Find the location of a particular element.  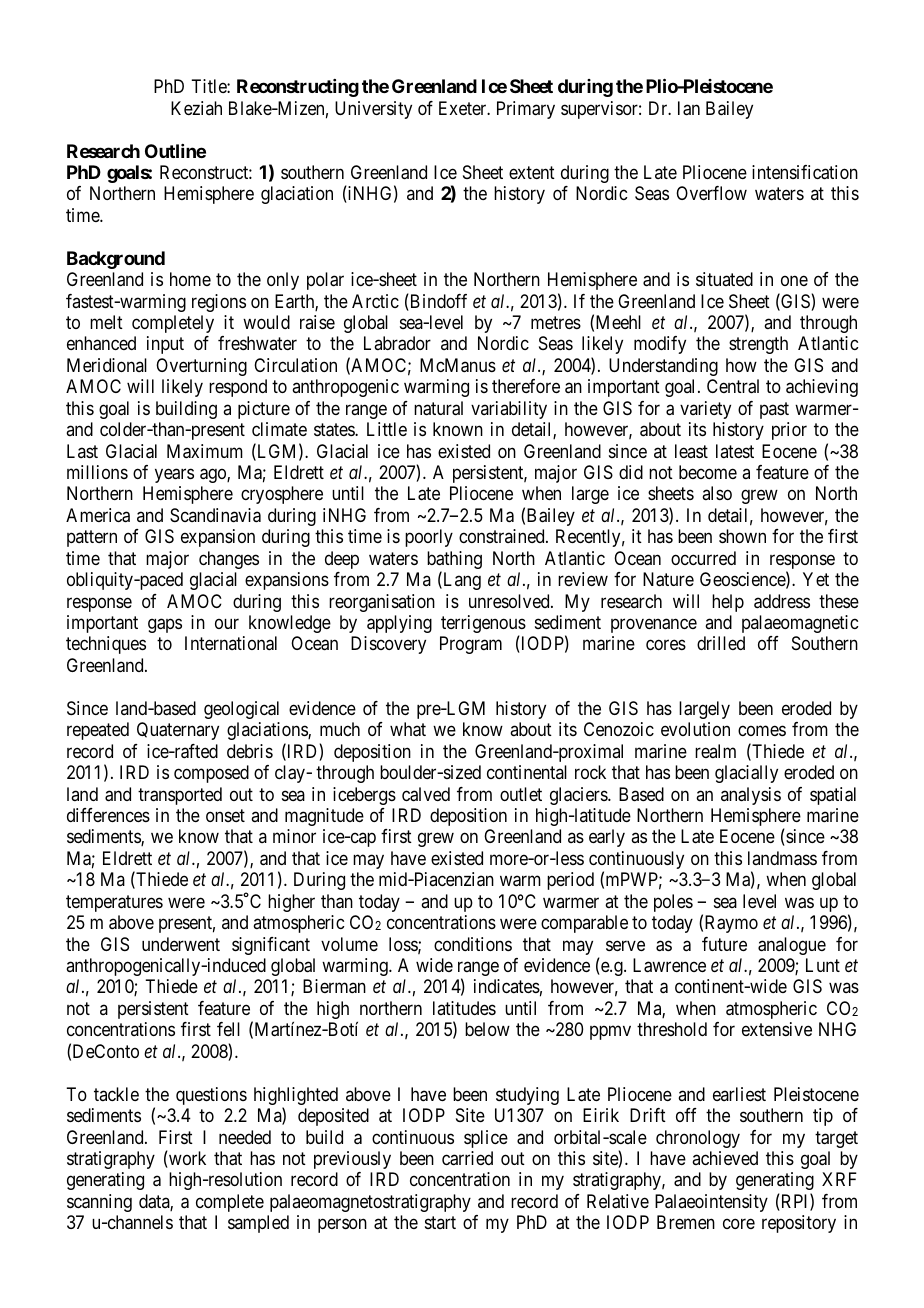

work is located at coordinates (186, 1159).
